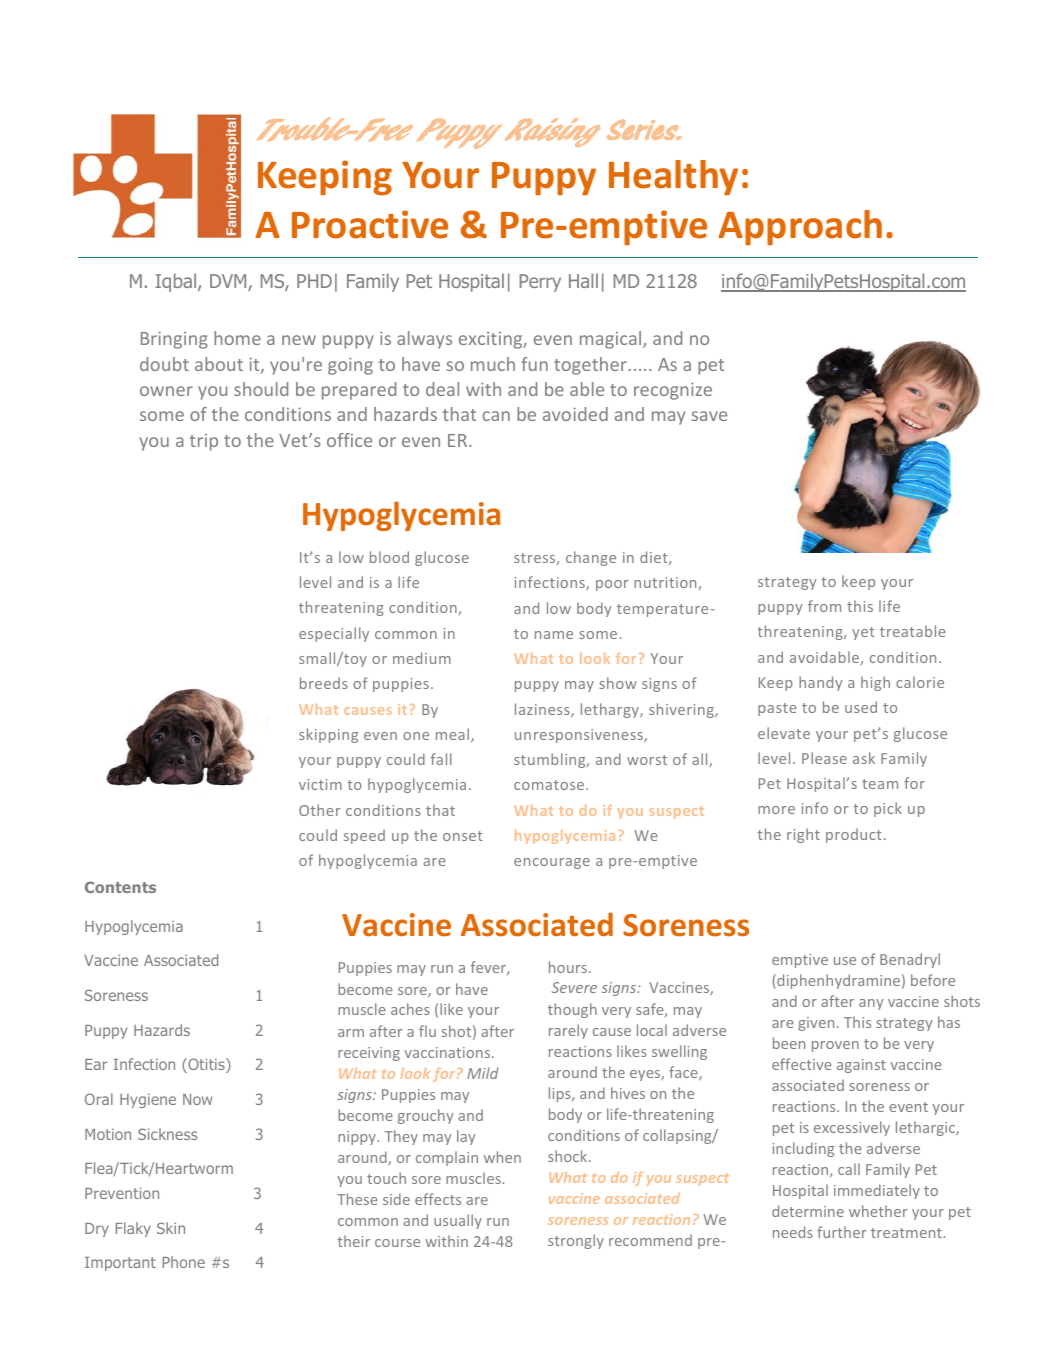 This page has width=1055, height=1366. What do you see at coordinates (540, 283) in the page?
I see `Perry` at bounding box center [540, 283].
